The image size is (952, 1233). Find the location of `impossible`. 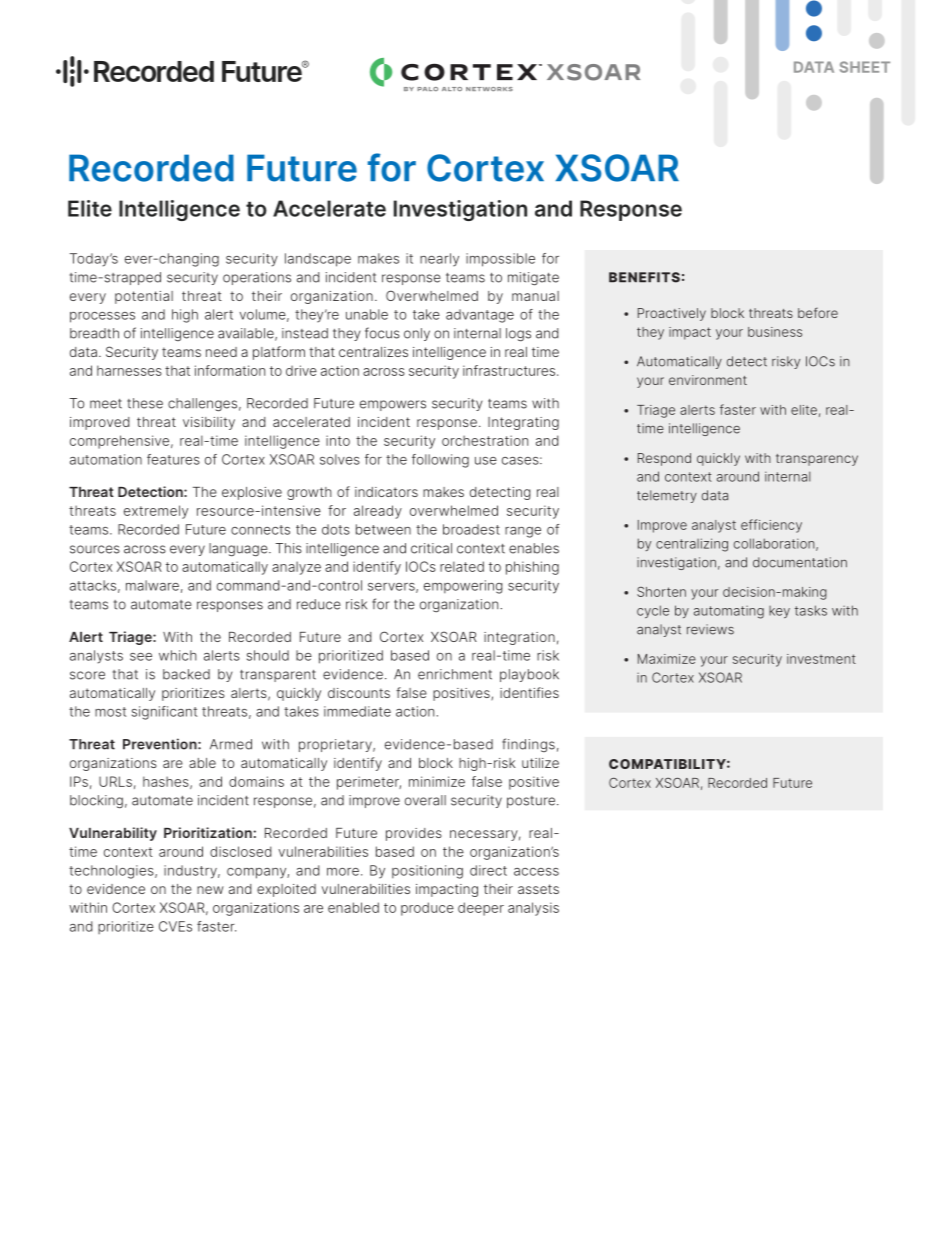

impossible is located at coordinates (500, 260).
